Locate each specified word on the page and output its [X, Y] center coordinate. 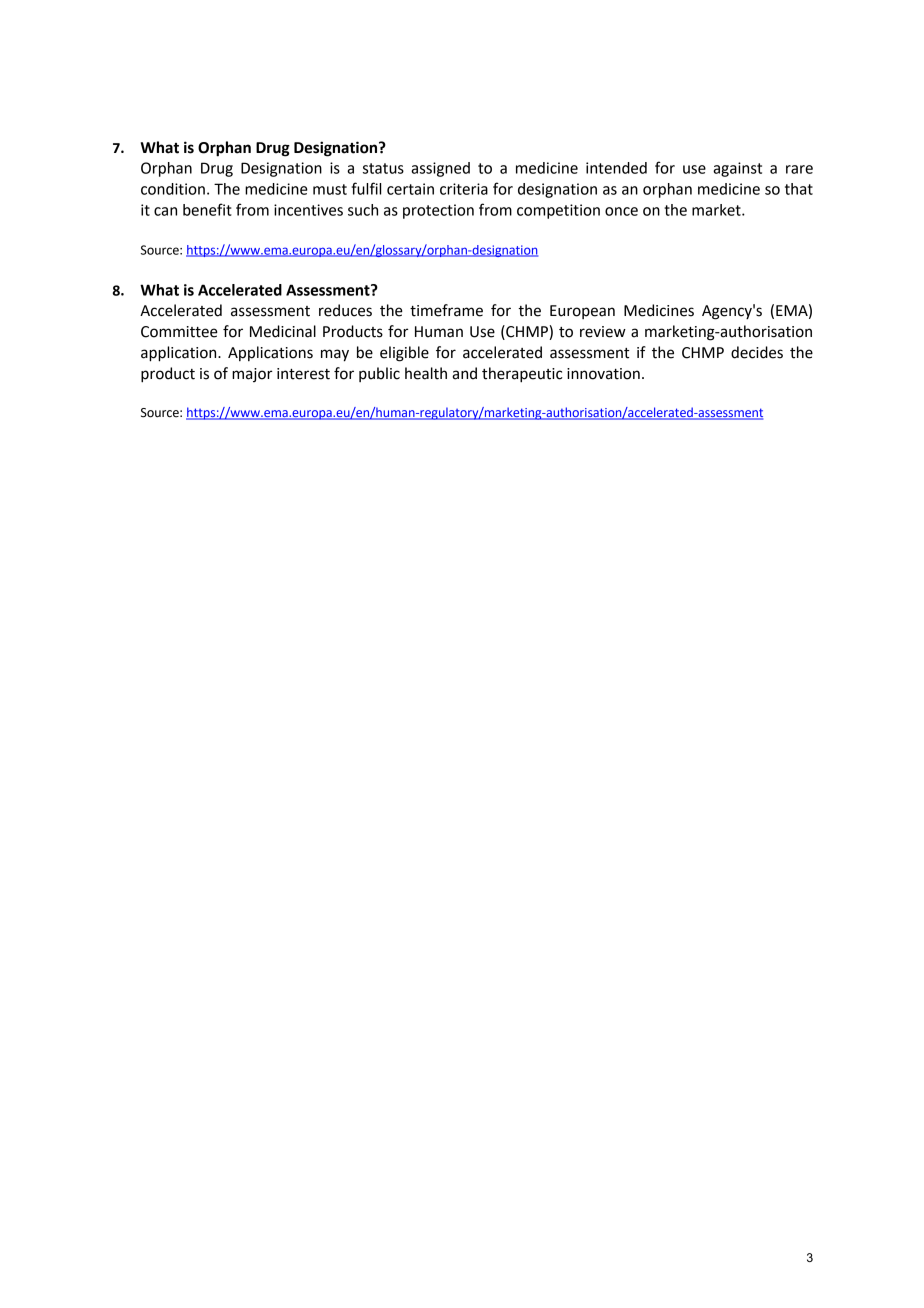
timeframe [446, 310]
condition [173, 189]
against [737, 169]
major [252, 375]
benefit [207, 209]
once [621, 211]
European [582, 312]
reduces [345, 310]
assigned [440, 169]
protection [438, 211]
